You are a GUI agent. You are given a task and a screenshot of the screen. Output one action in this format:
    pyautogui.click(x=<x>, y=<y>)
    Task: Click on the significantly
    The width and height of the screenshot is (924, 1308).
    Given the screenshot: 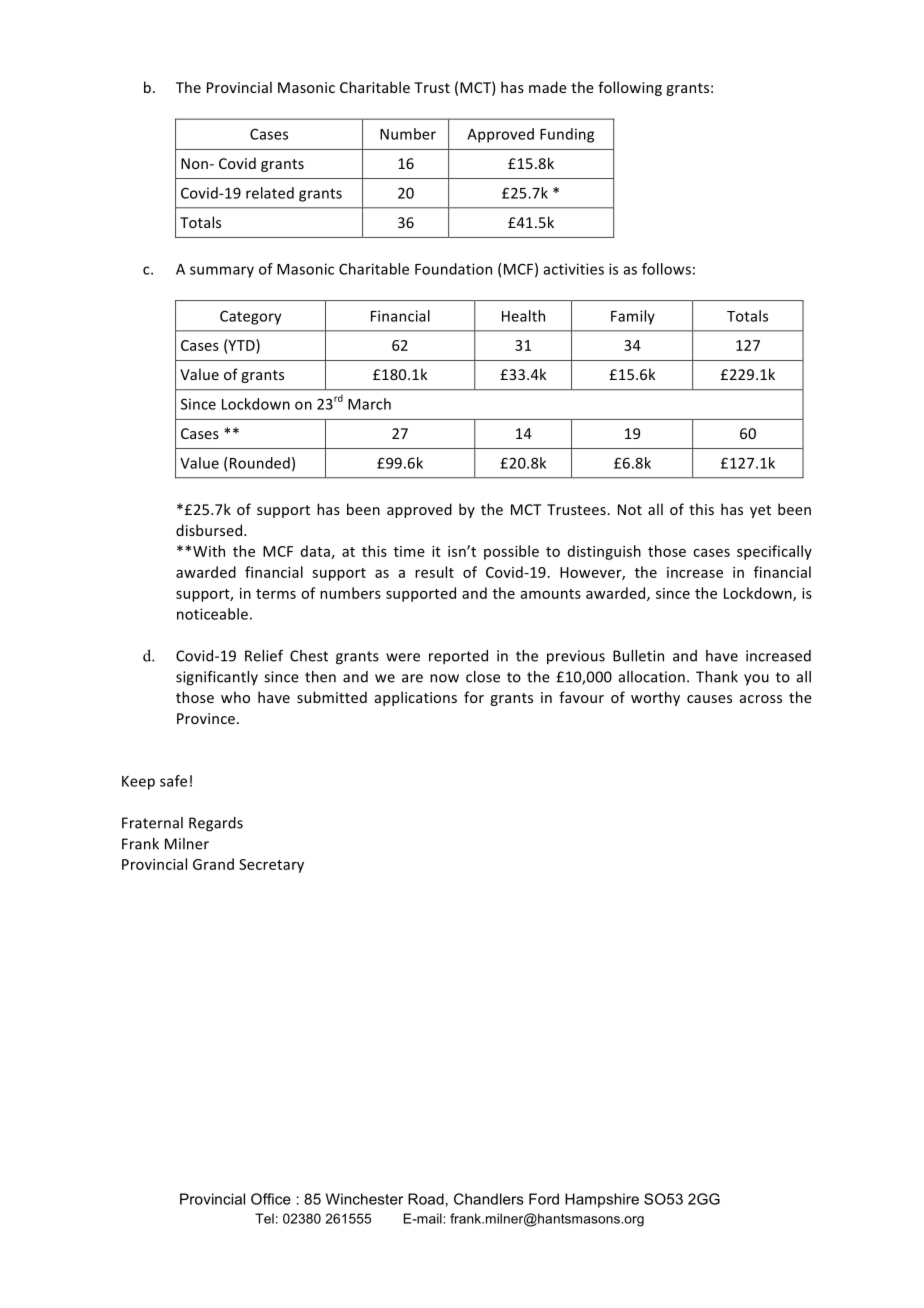 What is the action you would take?
    pyautogui.click(x=217, y=678)
